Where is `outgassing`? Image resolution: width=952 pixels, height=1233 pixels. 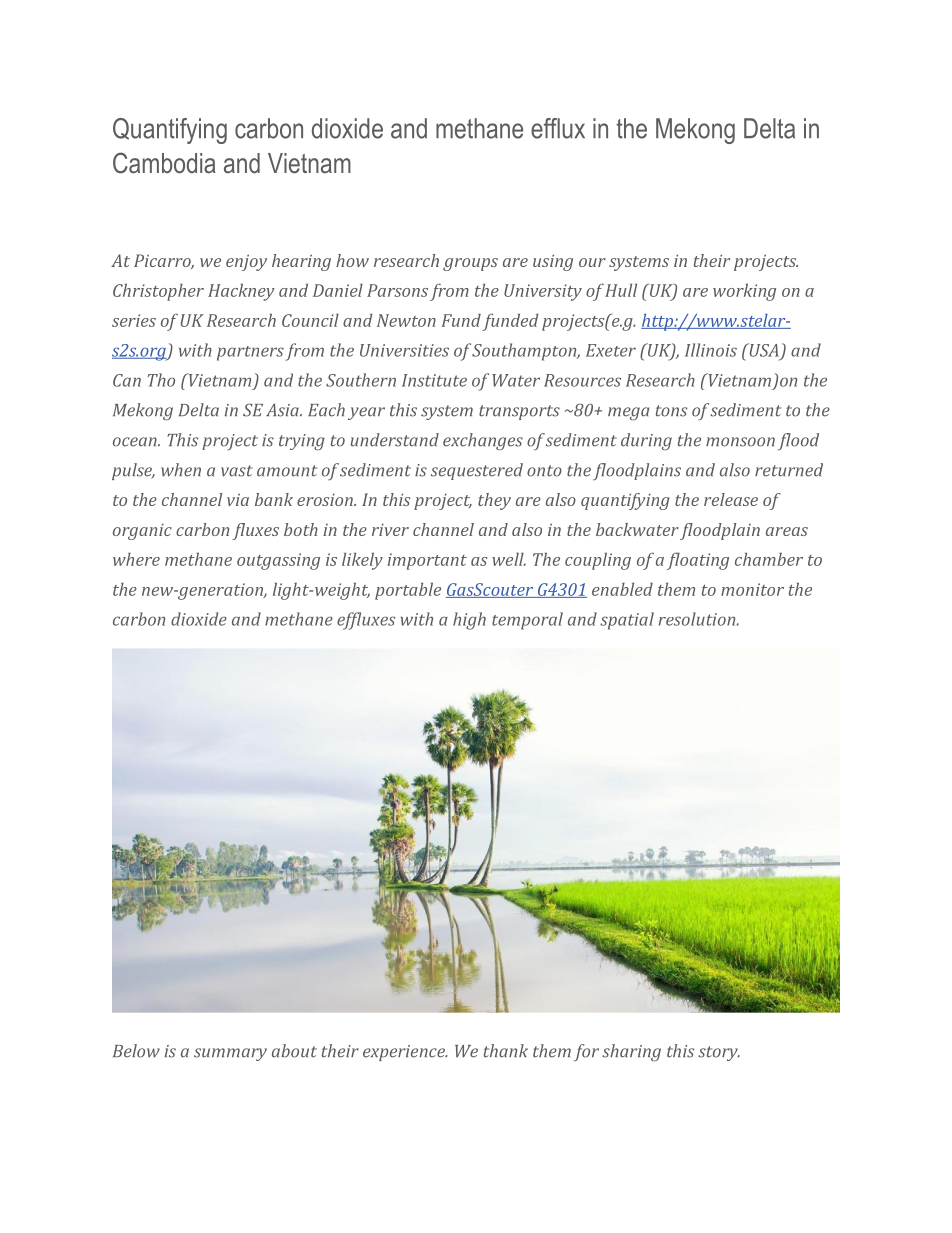
outgassing is located at coordinates (278, 561).
